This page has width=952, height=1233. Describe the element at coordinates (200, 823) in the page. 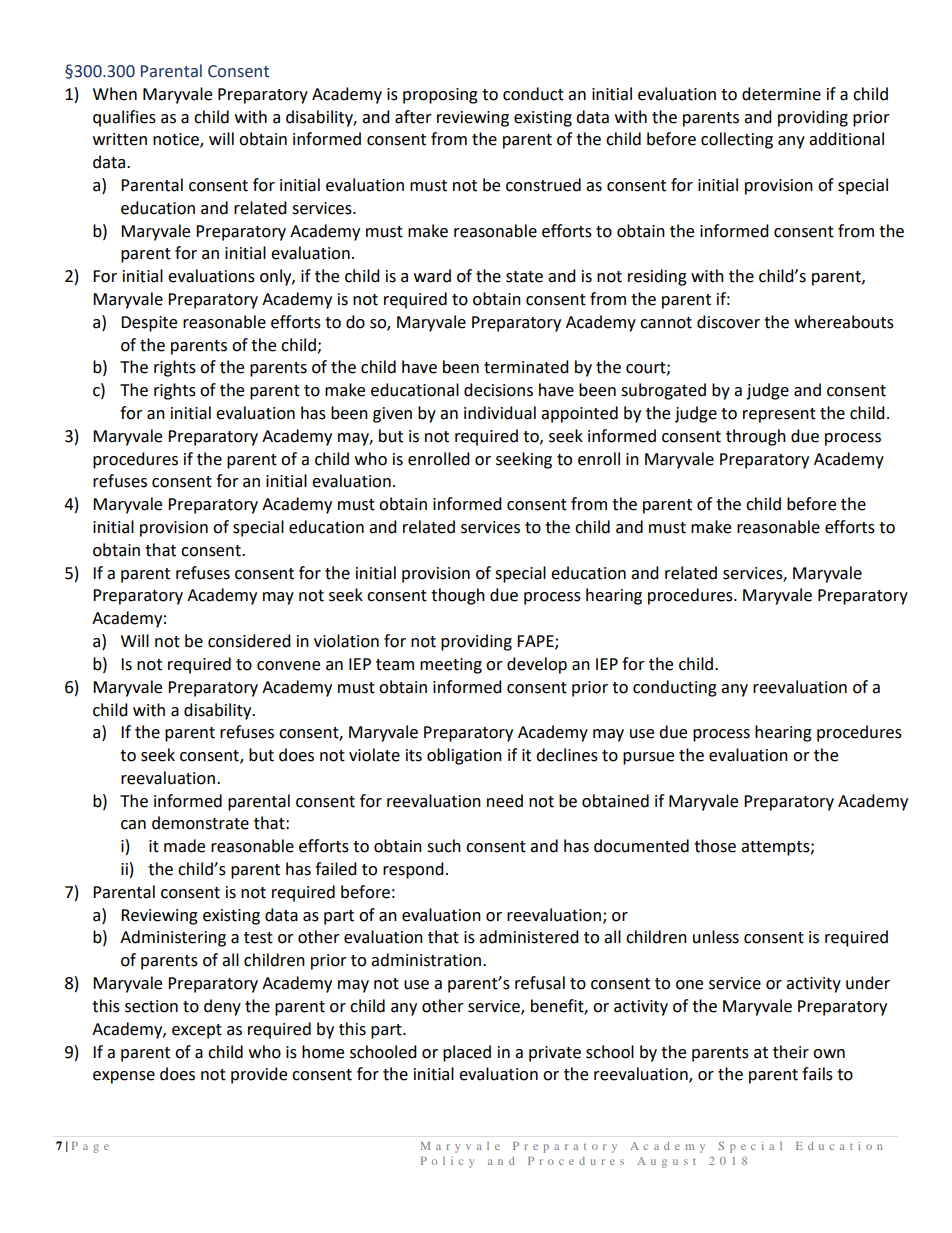

I see `demonstrate` at that location.
